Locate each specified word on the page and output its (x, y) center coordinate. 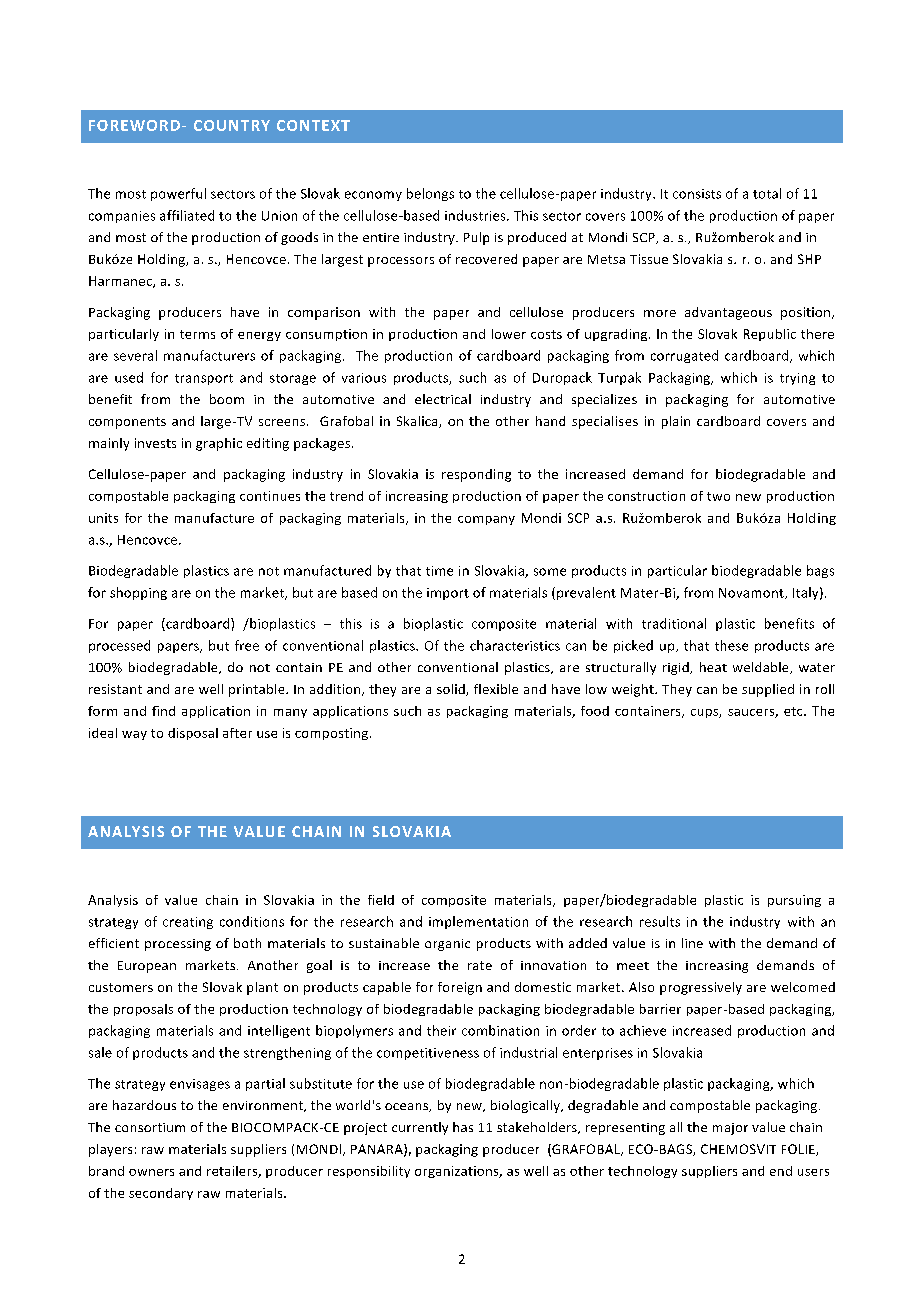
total (767, 193)
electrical (443, 399)
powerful (178, 194)
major (730, 1129)
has (463, 1127)
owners (151, 1172)
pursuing (794, 901)
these (731, 645)
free (247, 645)
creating (188, 923)
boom (227, 399)
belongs (430, 194)
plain (676, 422)
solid (452, 690)
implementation (478, 922)
